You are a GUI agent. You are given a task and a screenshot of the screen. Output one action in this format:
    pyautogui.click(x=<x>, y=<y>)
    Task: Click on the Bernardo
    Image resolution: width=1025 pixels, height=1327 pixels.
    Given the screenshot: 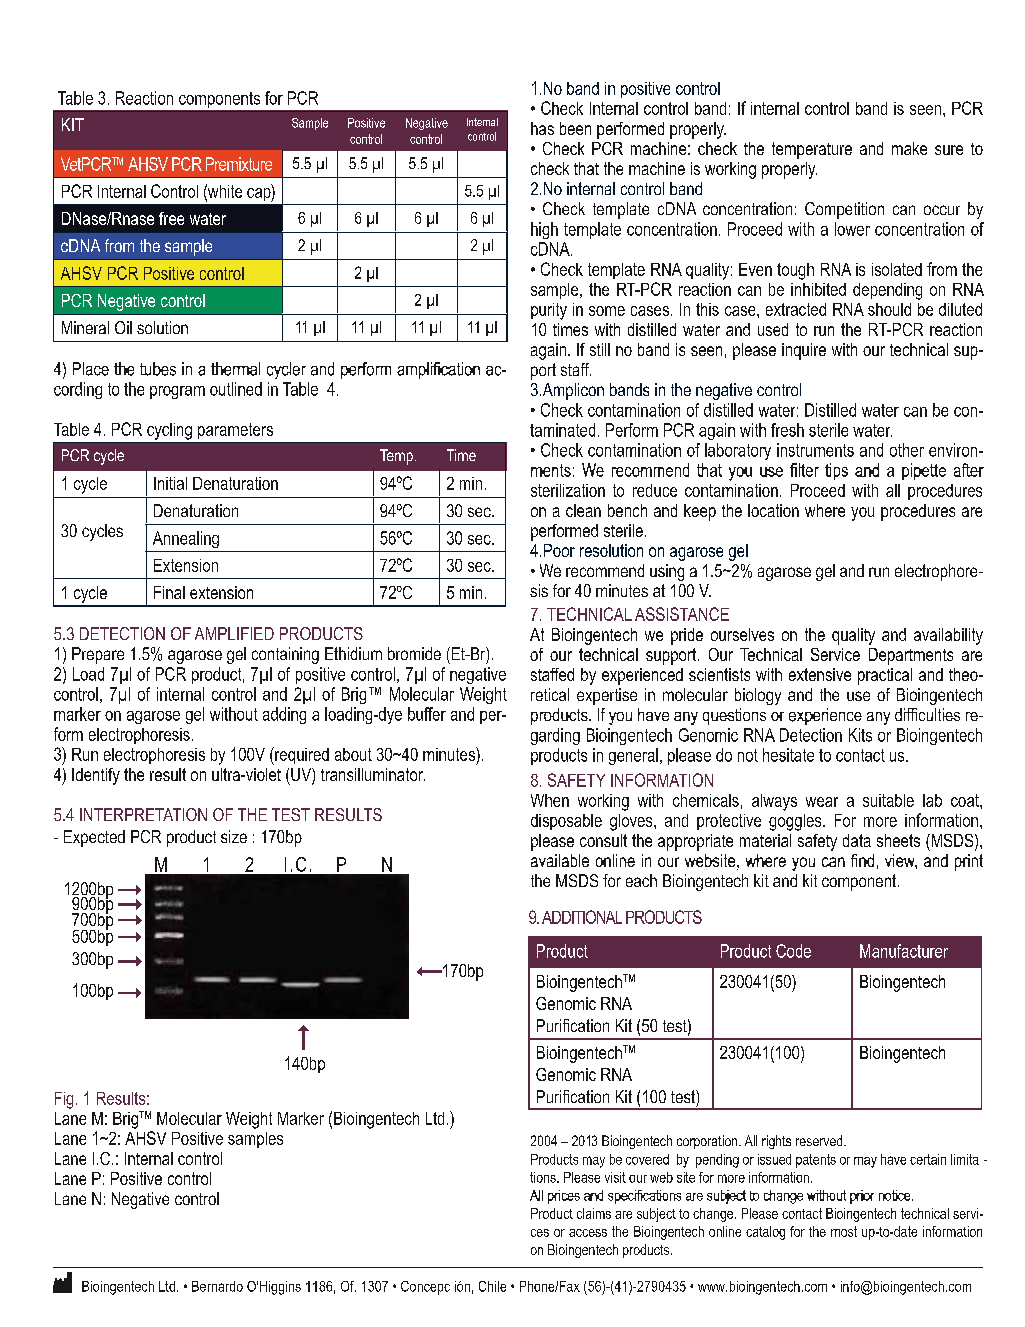 What is the action you would take?
    pyautogui.click(x=217, y=1286)
